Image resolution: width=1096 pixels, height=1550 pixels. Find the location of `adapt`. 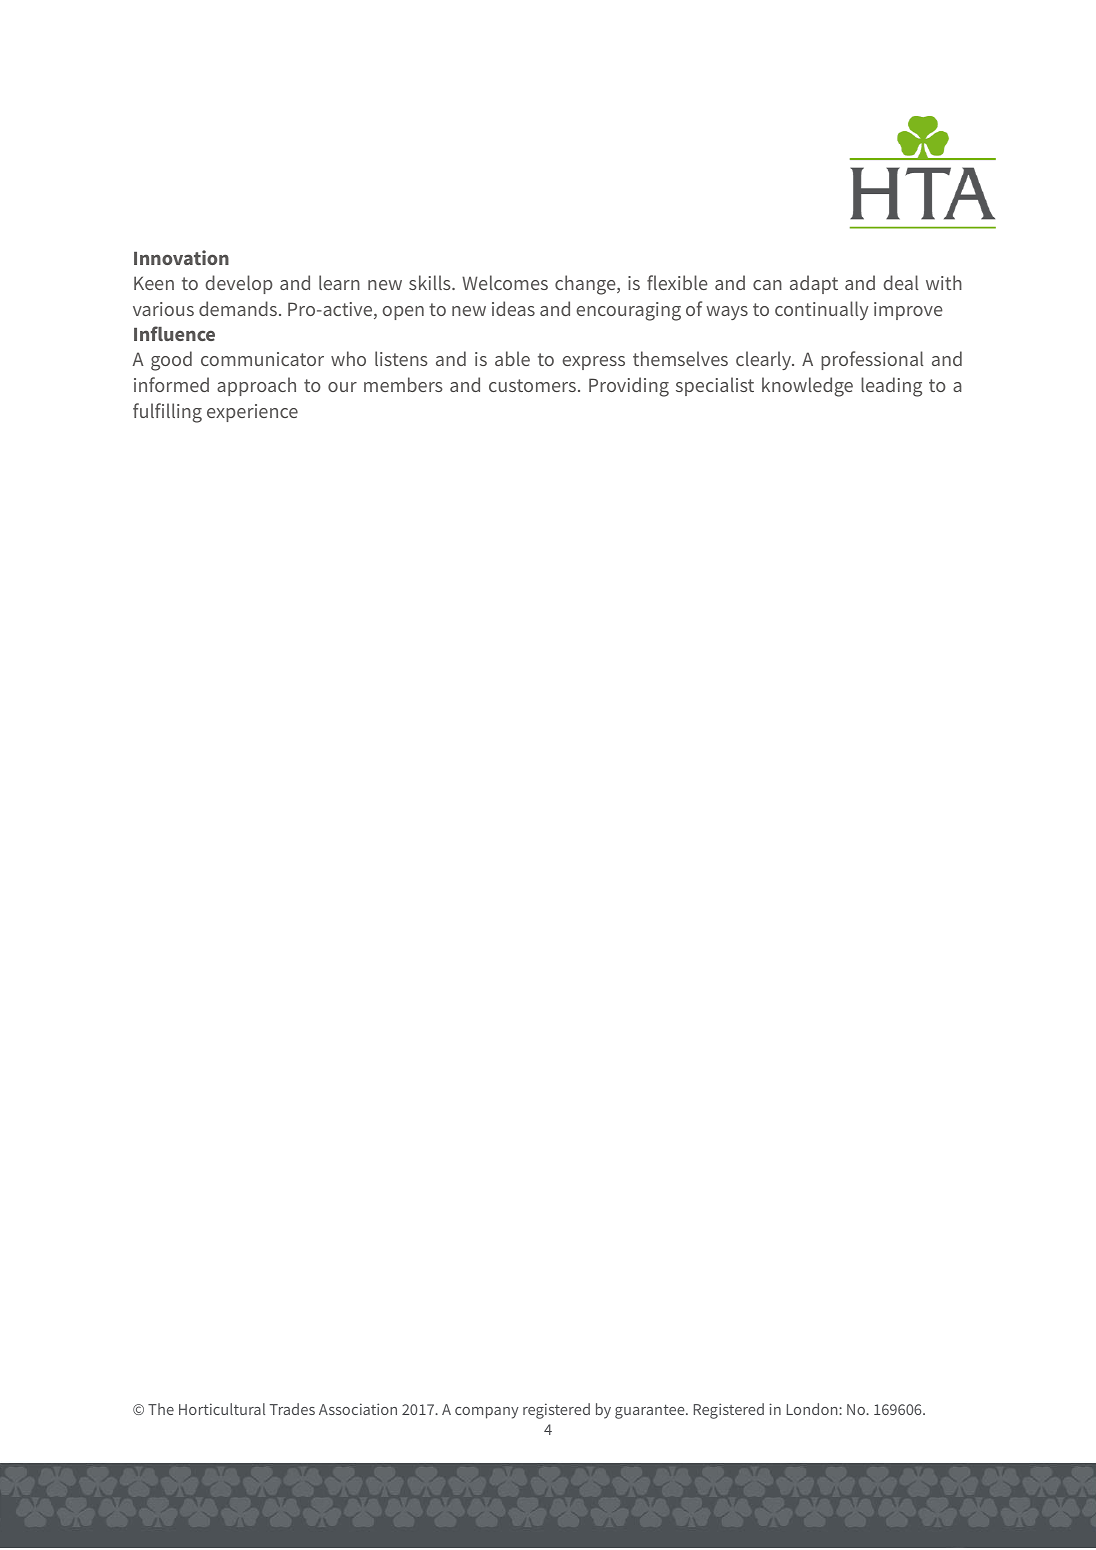

adapt is located at coordinates (814, 284).
